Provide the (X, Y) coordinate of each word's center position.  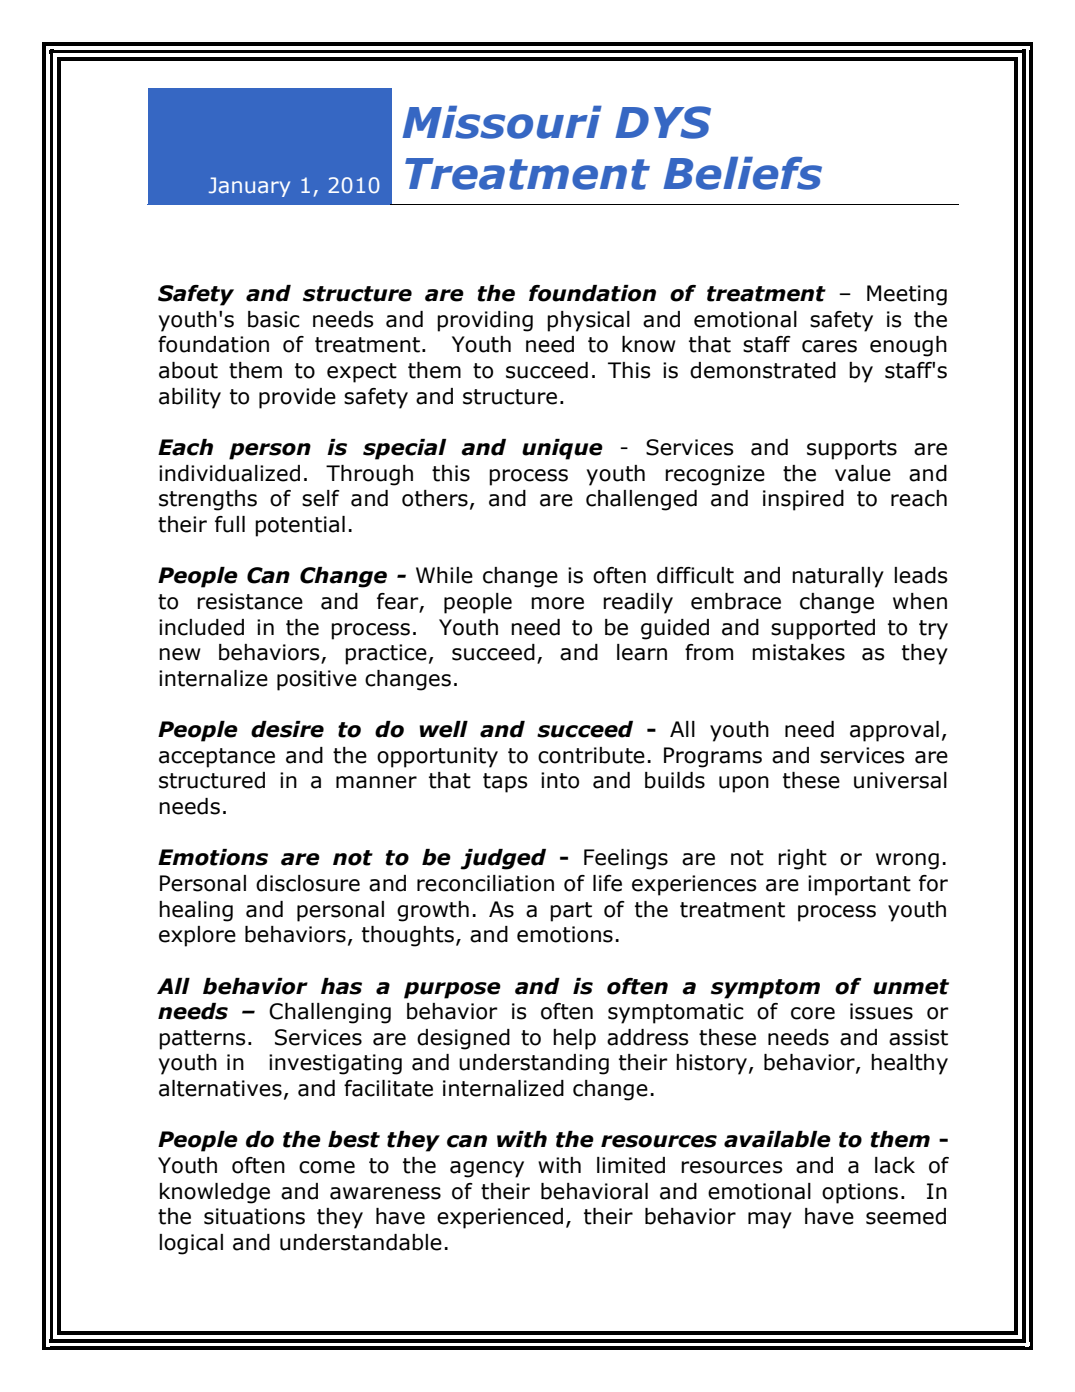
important (859, 885)
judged (503, 859)
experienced (500, 1218)
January (249, 187)
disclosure (308, 883)
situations (254, 1216)
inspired (803, 500)
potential (300, 526)
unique (562, 449)
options (860, 1193)
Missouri (502, 122)
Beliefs (742, 173)
